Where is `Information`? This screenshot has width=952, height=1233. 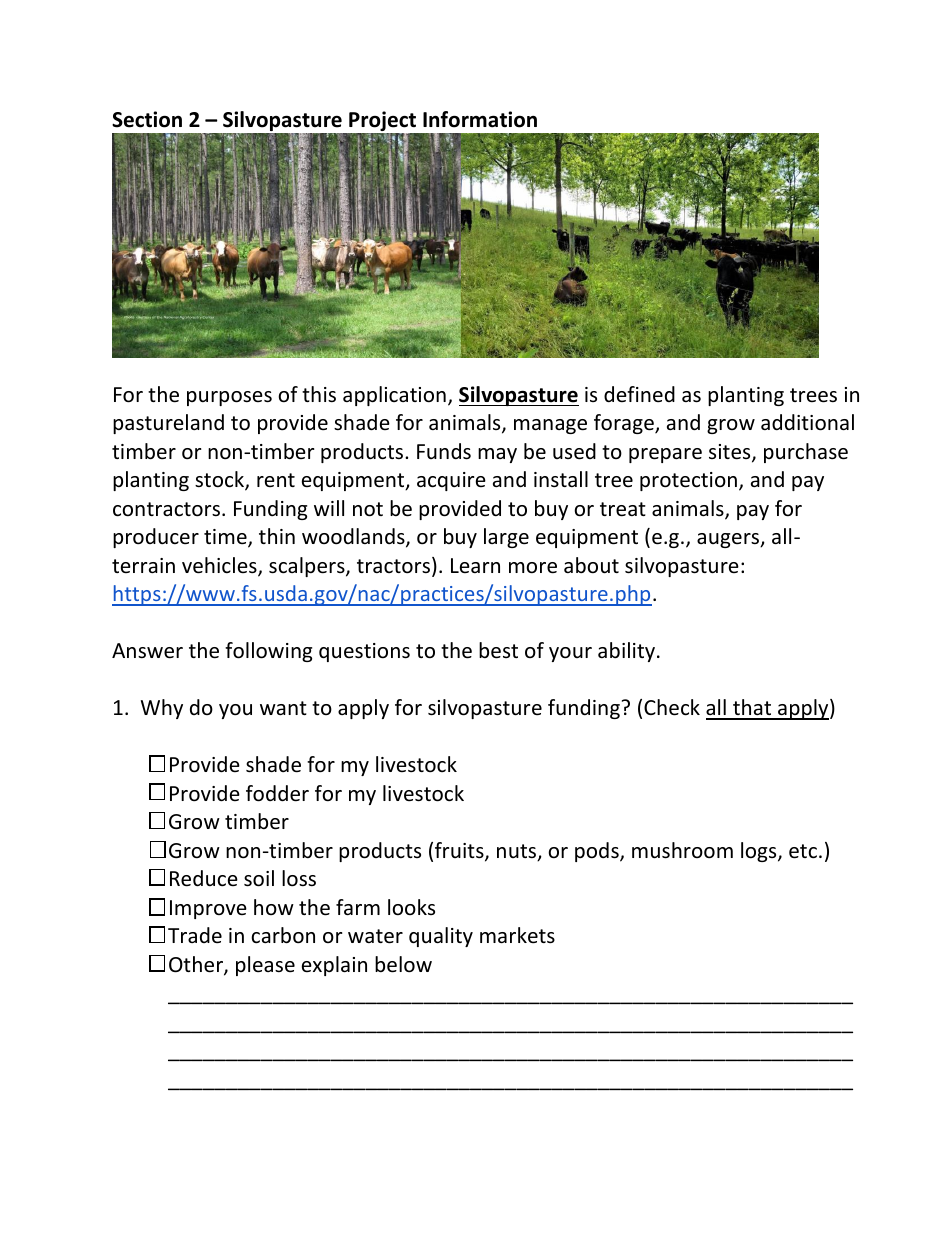
Information is located at coordinates (480, 119).
